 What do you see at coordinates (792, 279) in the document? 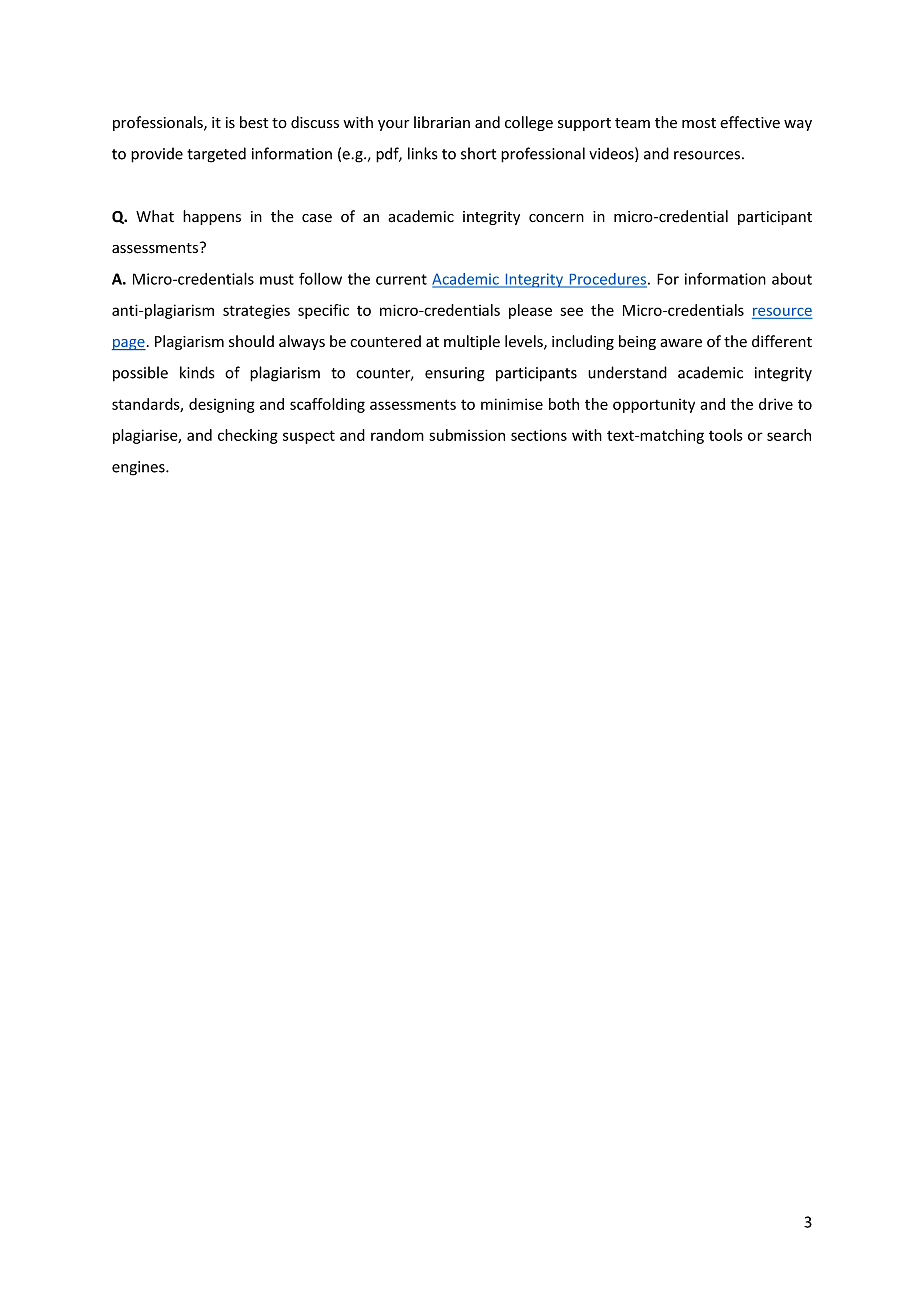
I see `about` at bounding box center [792, 279].
